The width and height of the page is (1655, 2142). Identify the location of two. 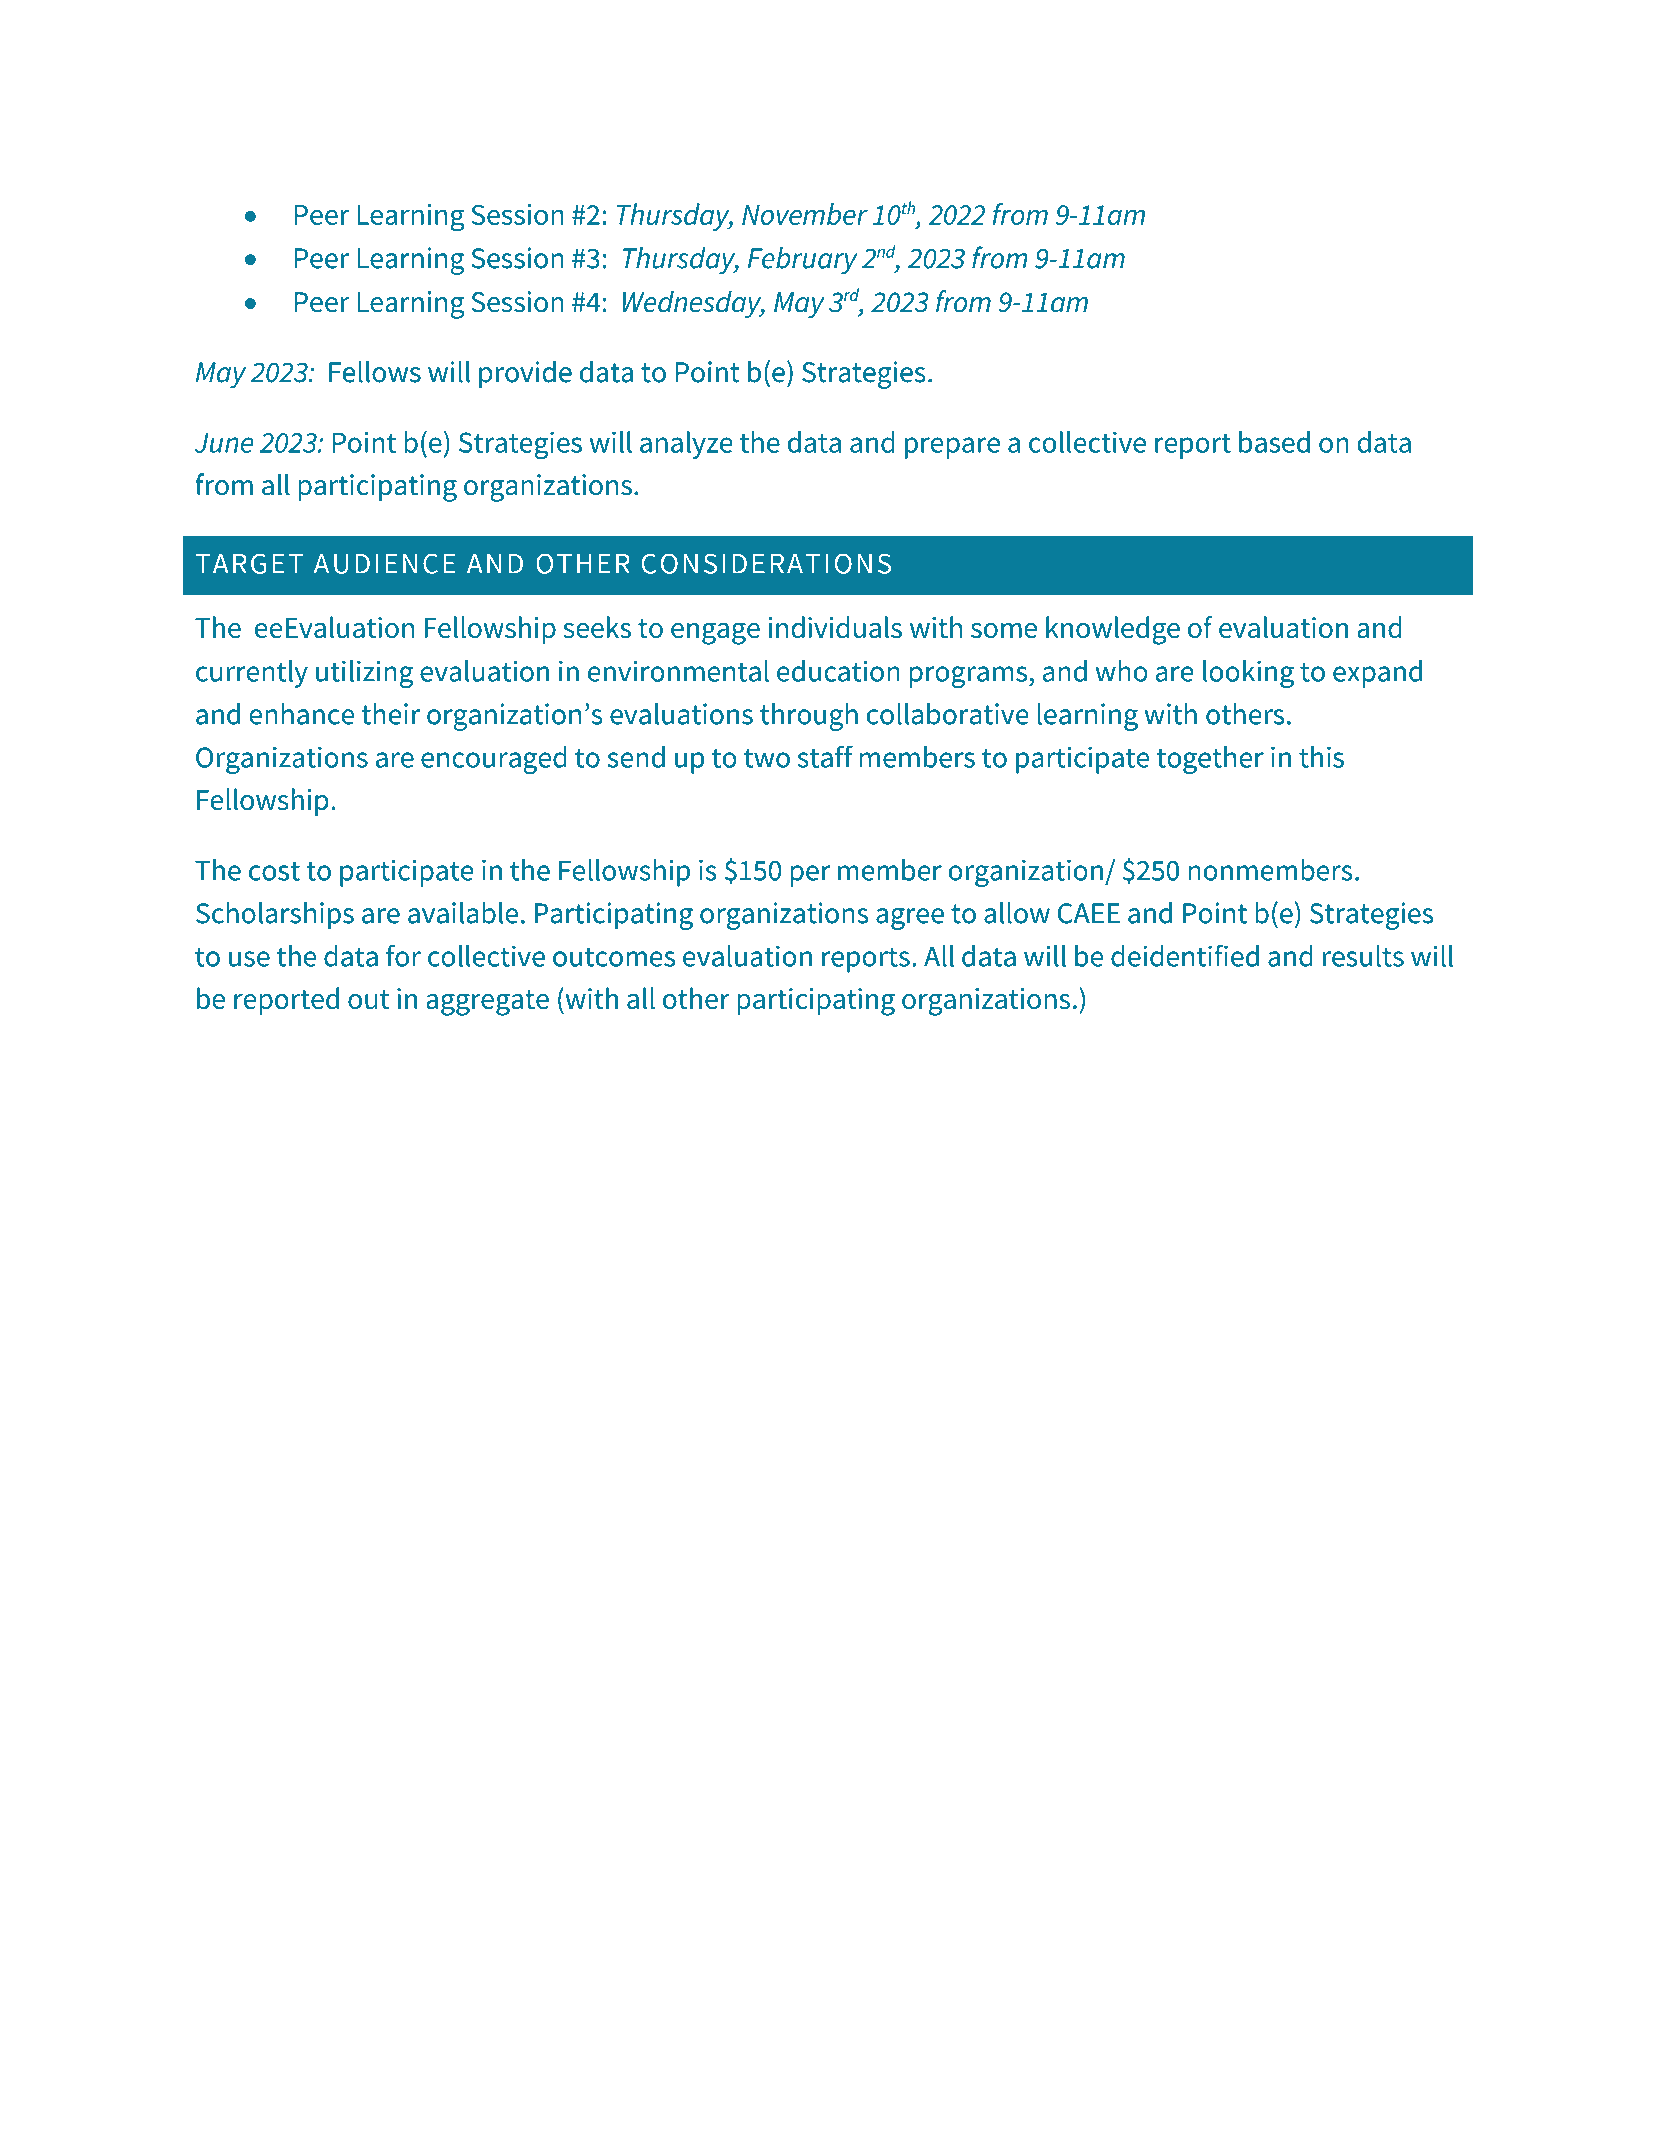
(767, 758).
